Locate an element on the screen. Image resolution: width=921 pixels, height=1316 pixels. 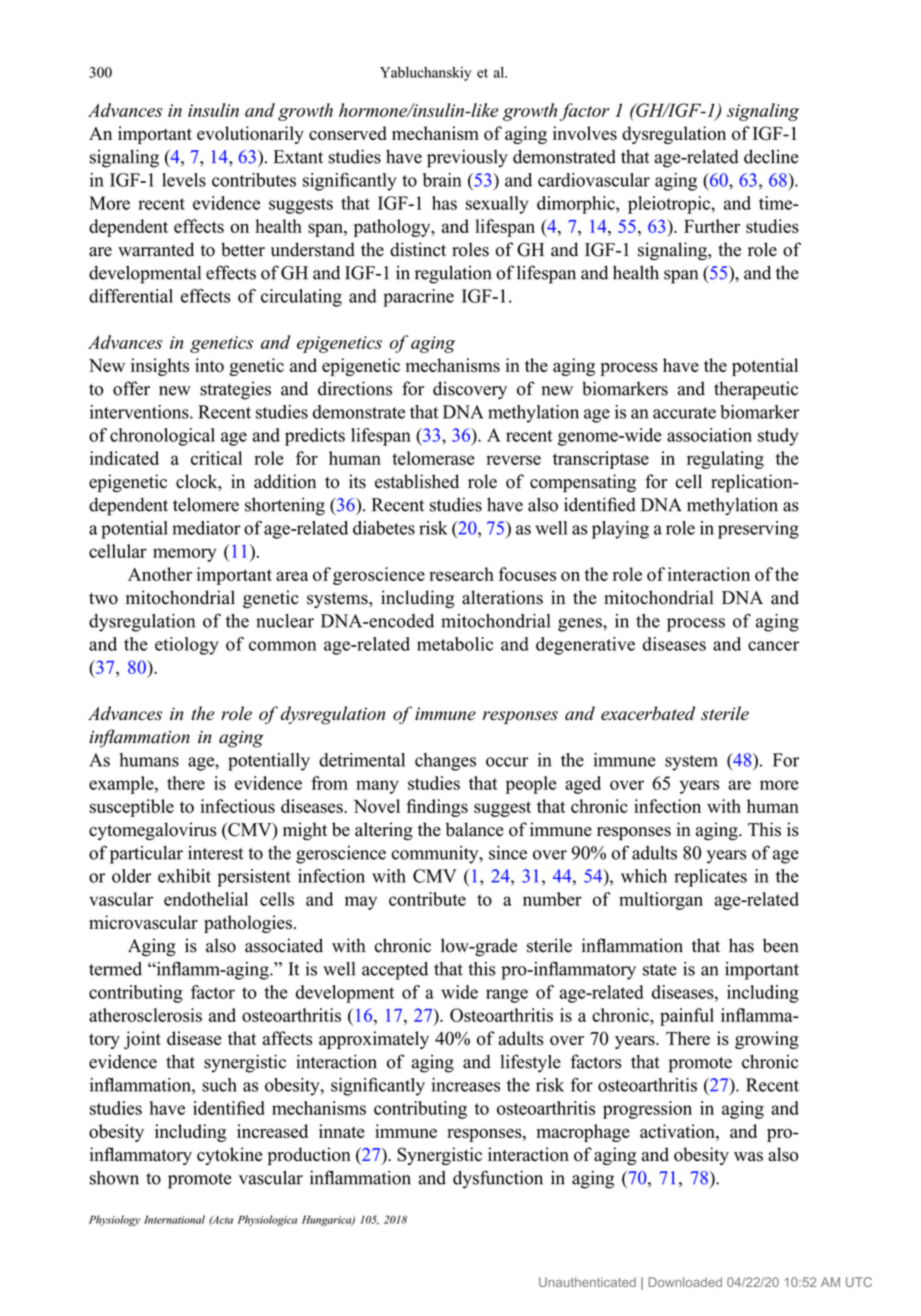
decline is located at coordinates (771, 156).
